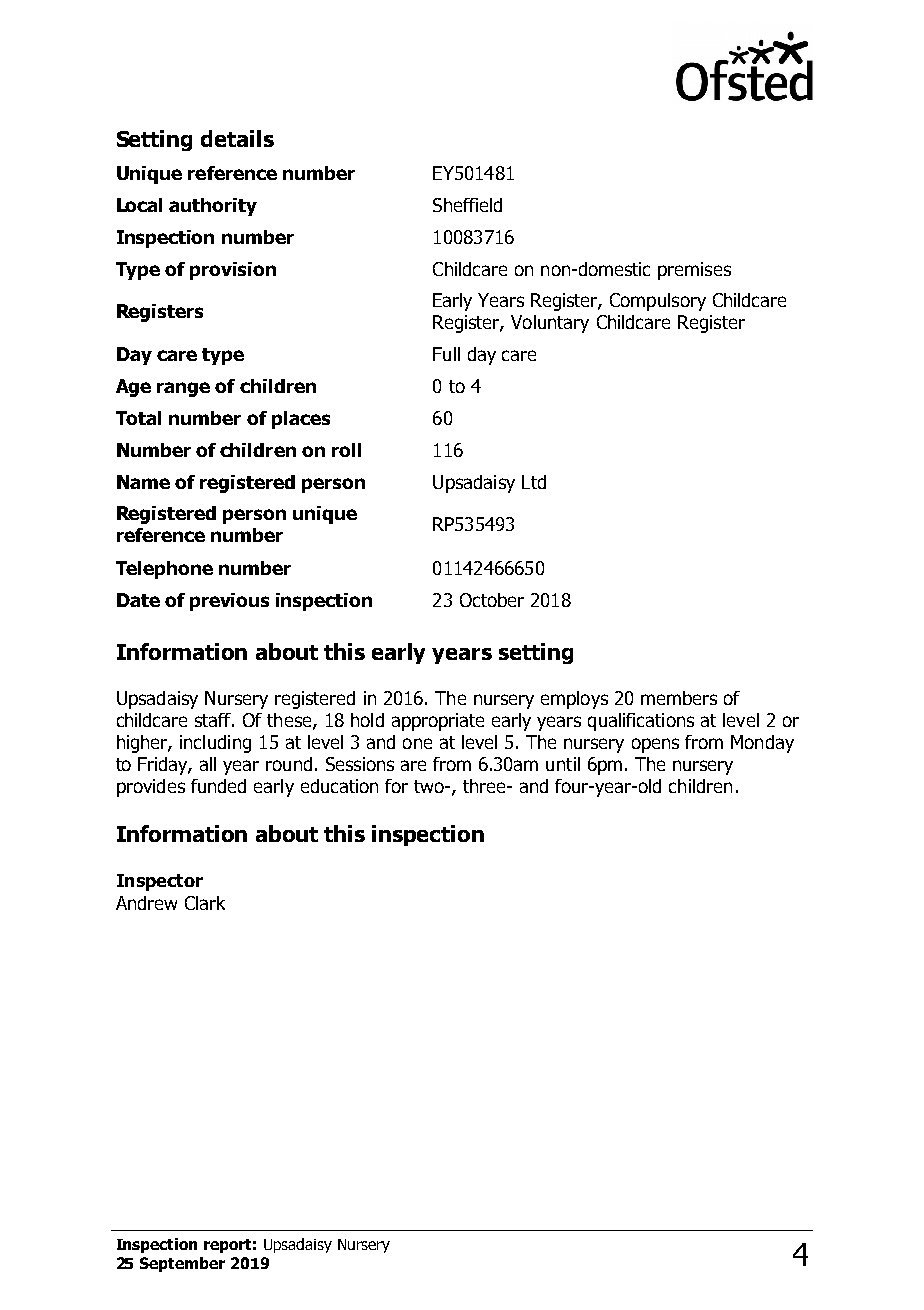 Image resolution: width=924 pixels, height=1310 pixels. I want to click on premises, so click(694, 271).
